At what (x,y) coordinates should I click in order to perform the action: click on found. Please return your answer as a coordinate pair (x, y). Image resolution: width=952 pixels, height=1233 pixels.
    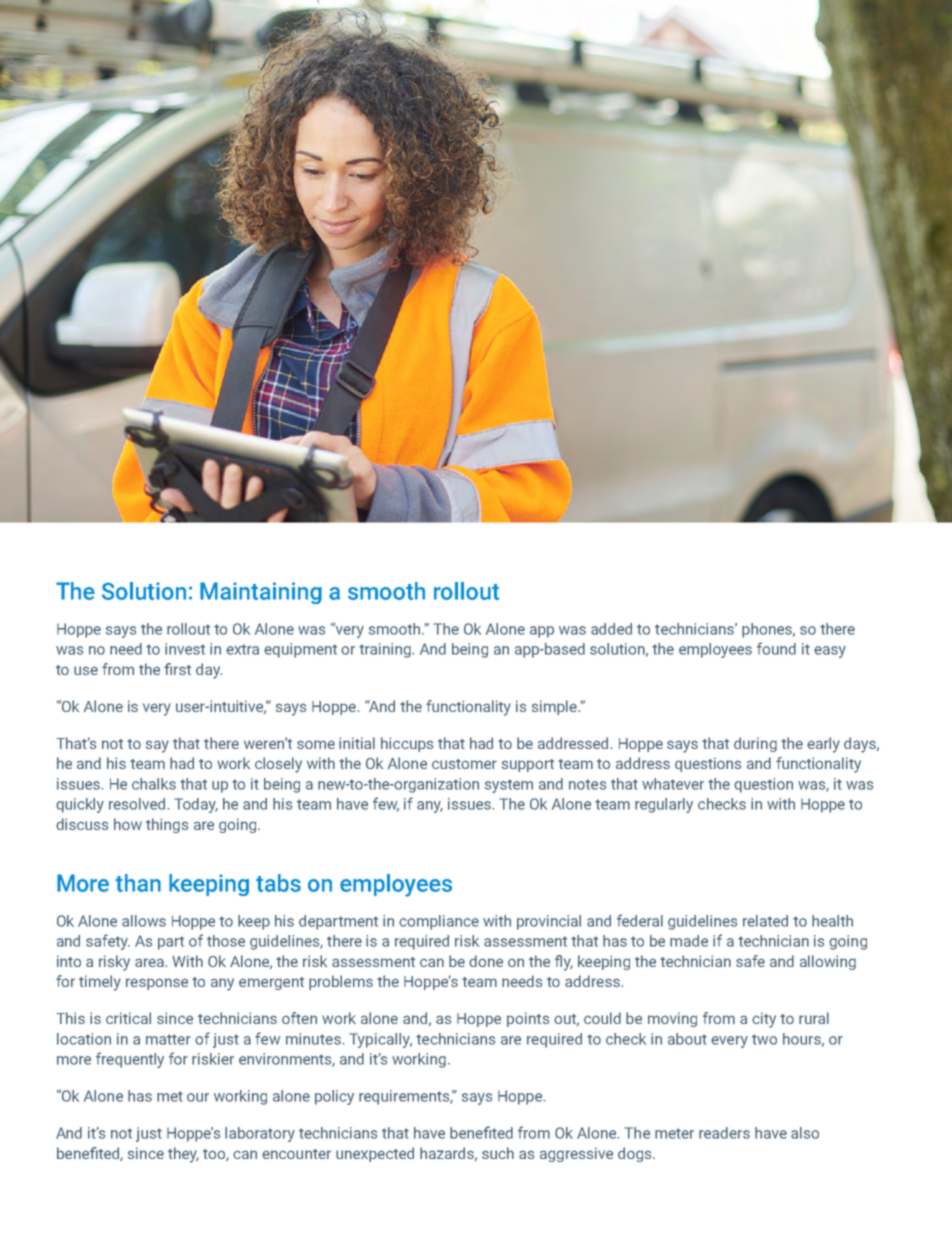
    Looking at the image, I should click on (776, 648).
